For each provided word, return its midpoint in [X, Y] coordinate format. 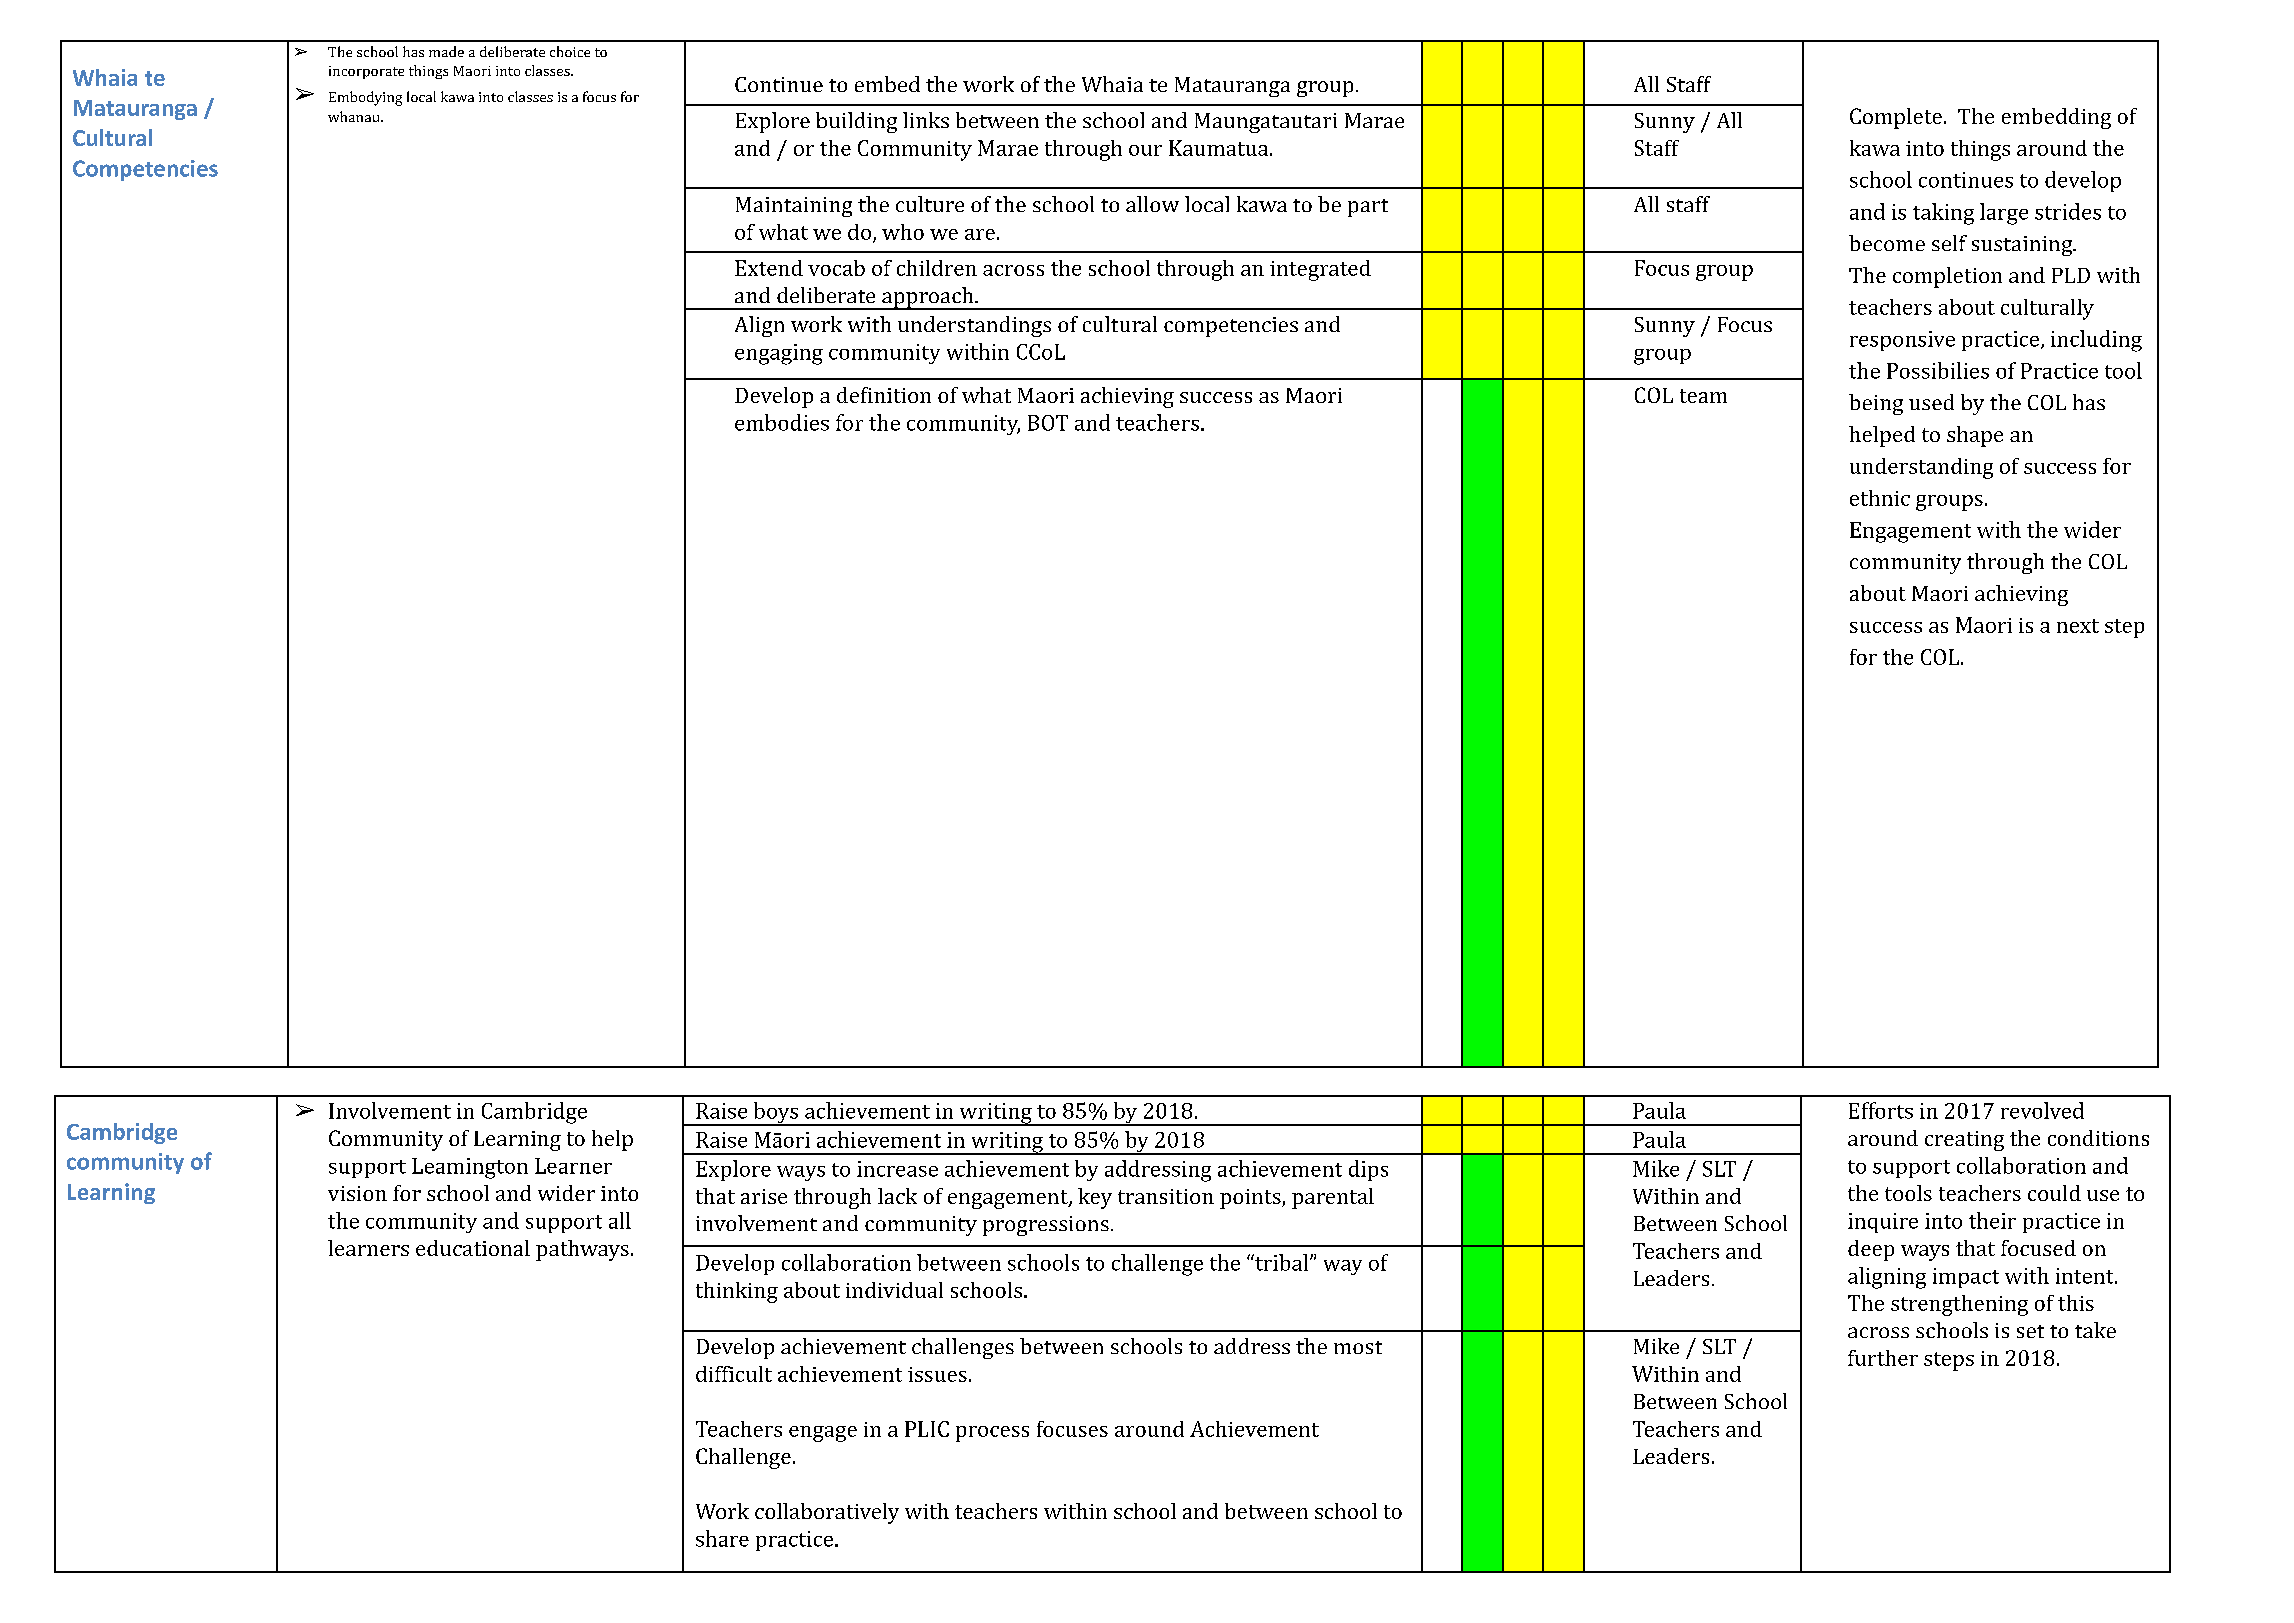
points [1251, 1199]
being [1876, 404]
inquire [1883, 1223]
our [1145, 150]
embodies [782, 422]
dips [1368, 1170]
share [722, 1538]
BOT [1048, 423]
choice [570, 51]
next [2078, 626]
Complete [1896, 118]
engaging [779, 354]
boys [776, 1114]
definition [884, 395]
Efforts [1881, 1110]
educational [473, 1248]
